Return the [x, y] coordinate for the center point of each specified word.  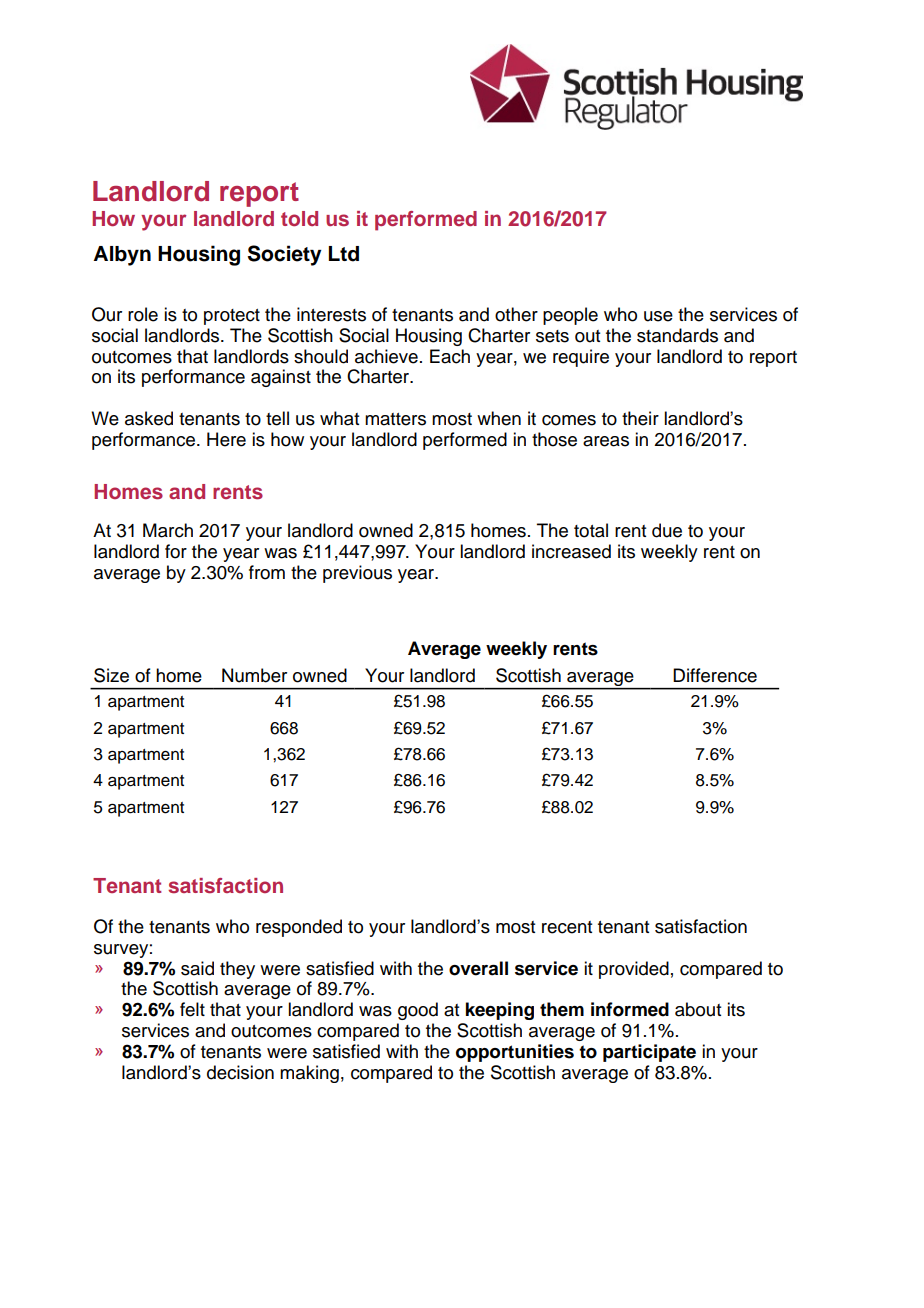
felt [192, 1009]
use [658, 316]
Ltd [344, 254]
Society [284, 255]
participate [649, 1053]
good [418, 1011]
